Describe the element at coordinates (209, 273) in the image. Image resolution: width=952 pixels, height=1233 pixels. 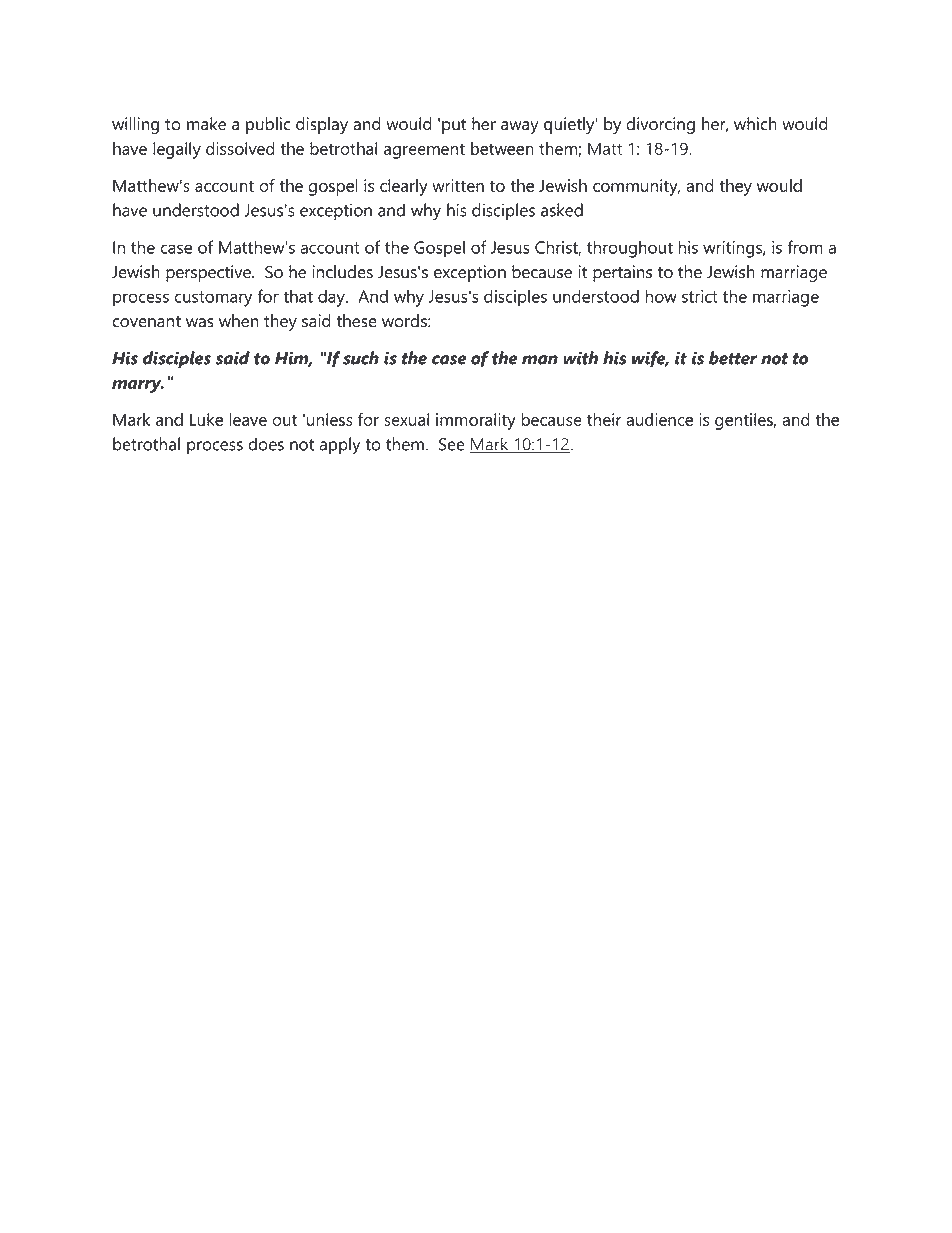
I see `perspective` at that location.
